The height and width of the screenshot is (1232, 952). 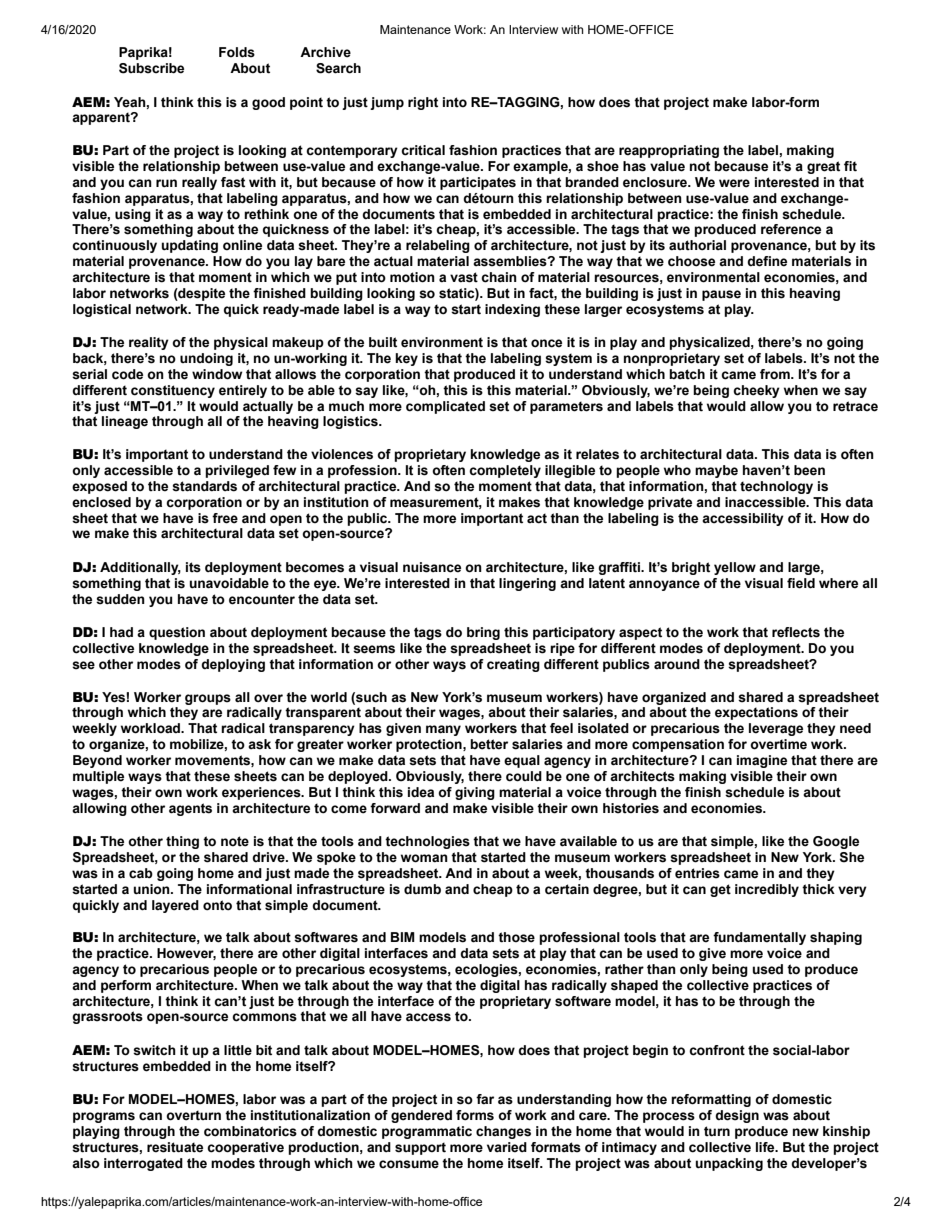 What do you see at coordinates (762, 761) in the screenshot?
I see `imagine` at bounding box center [762, 761].
